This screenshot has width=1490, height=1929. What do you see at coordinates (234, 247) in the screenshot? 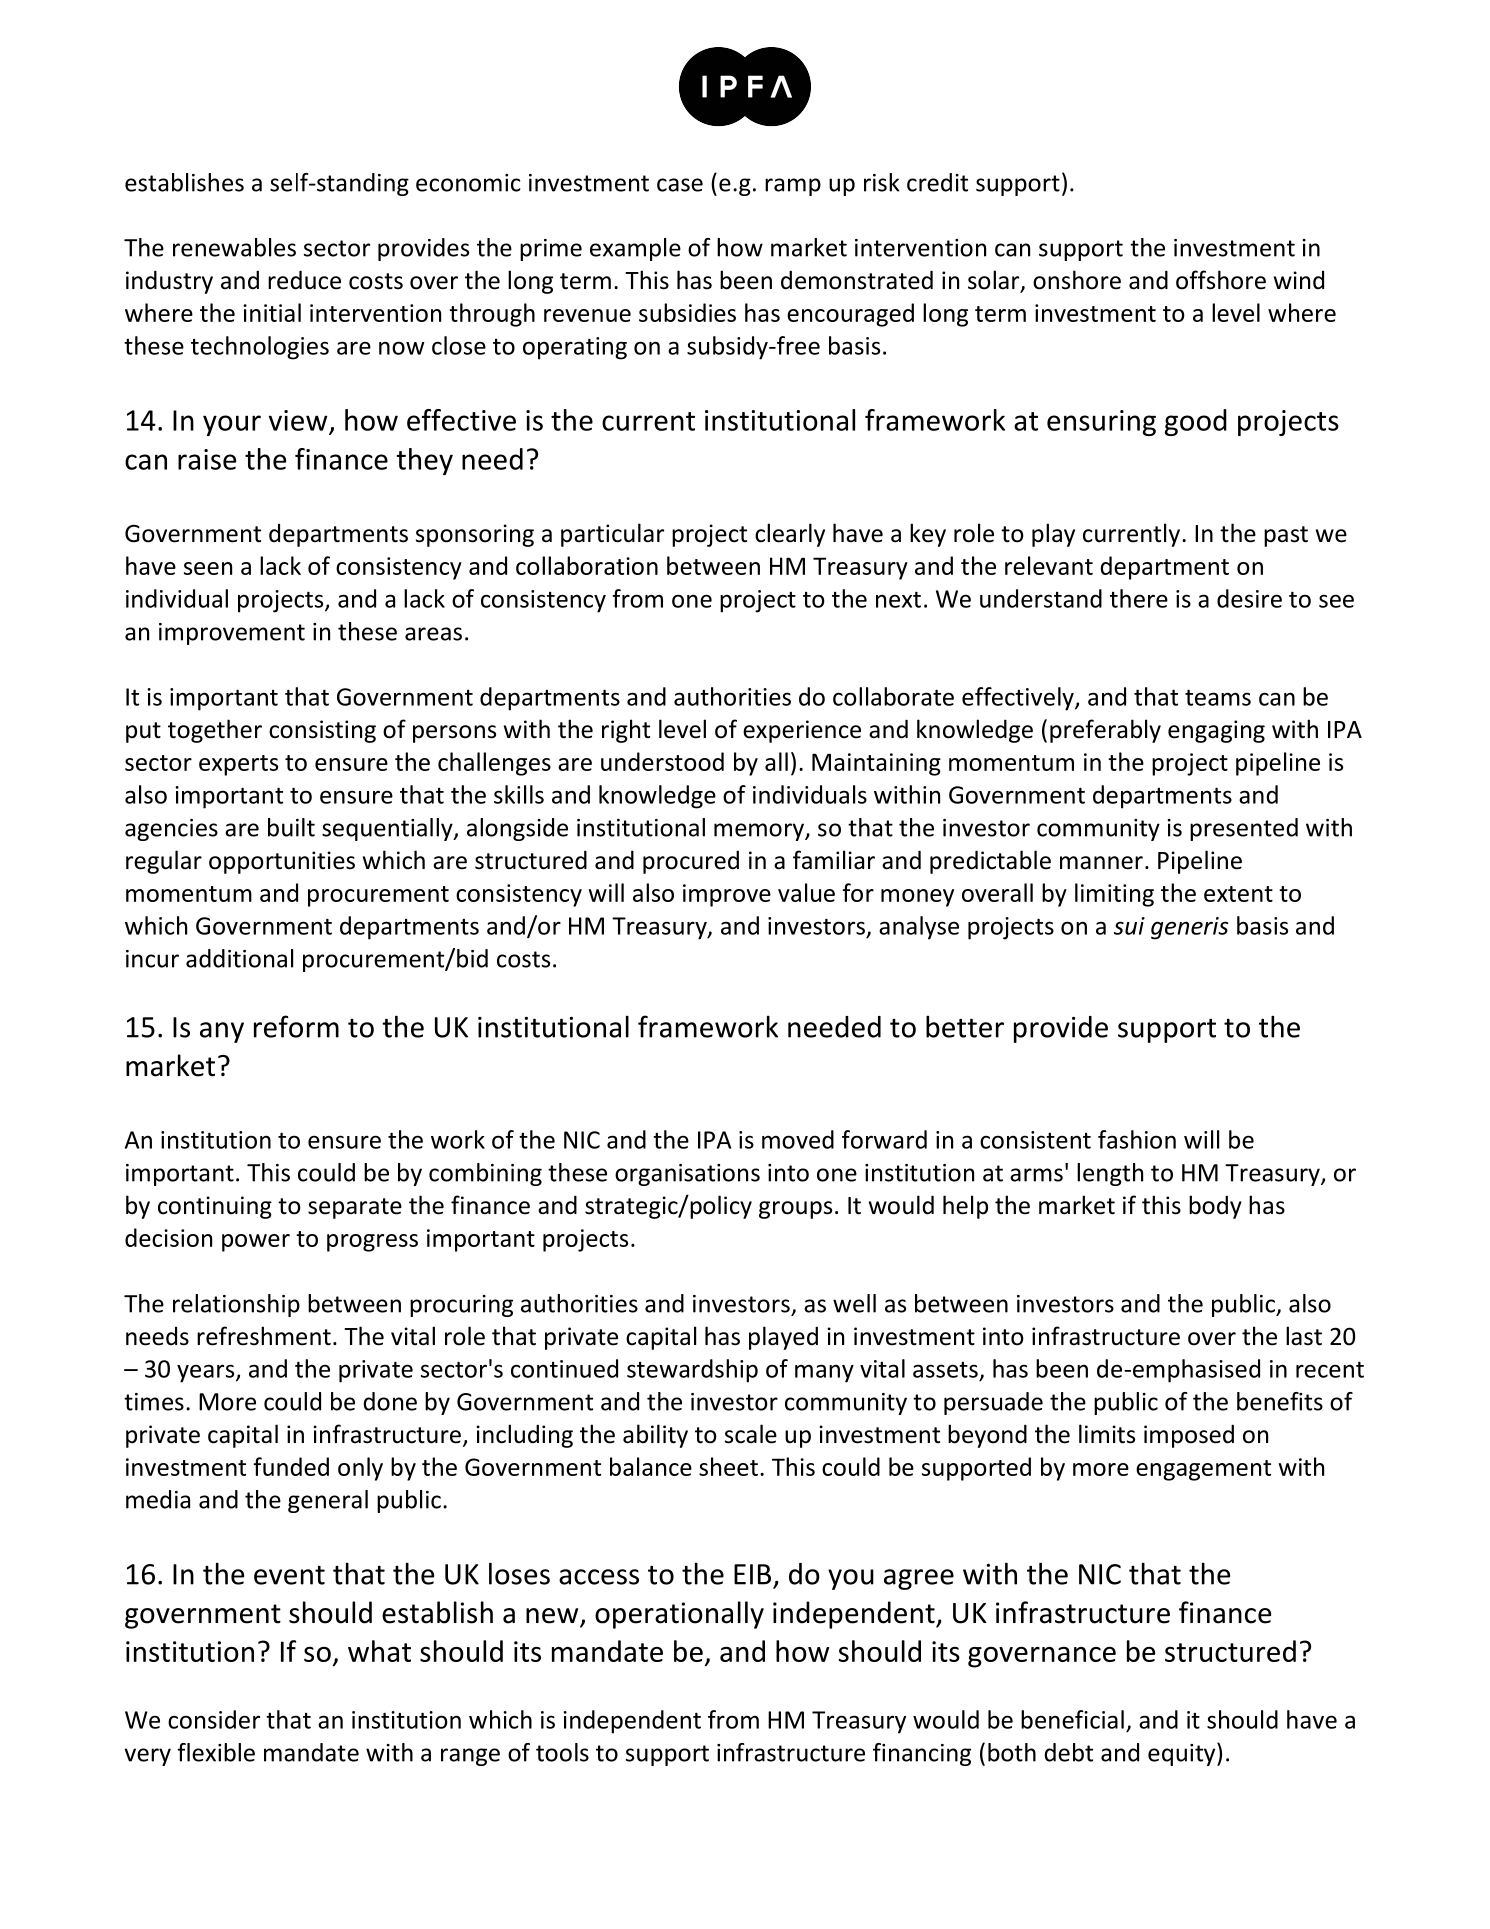
I see `renewables` at bounding box center [234, 247].
